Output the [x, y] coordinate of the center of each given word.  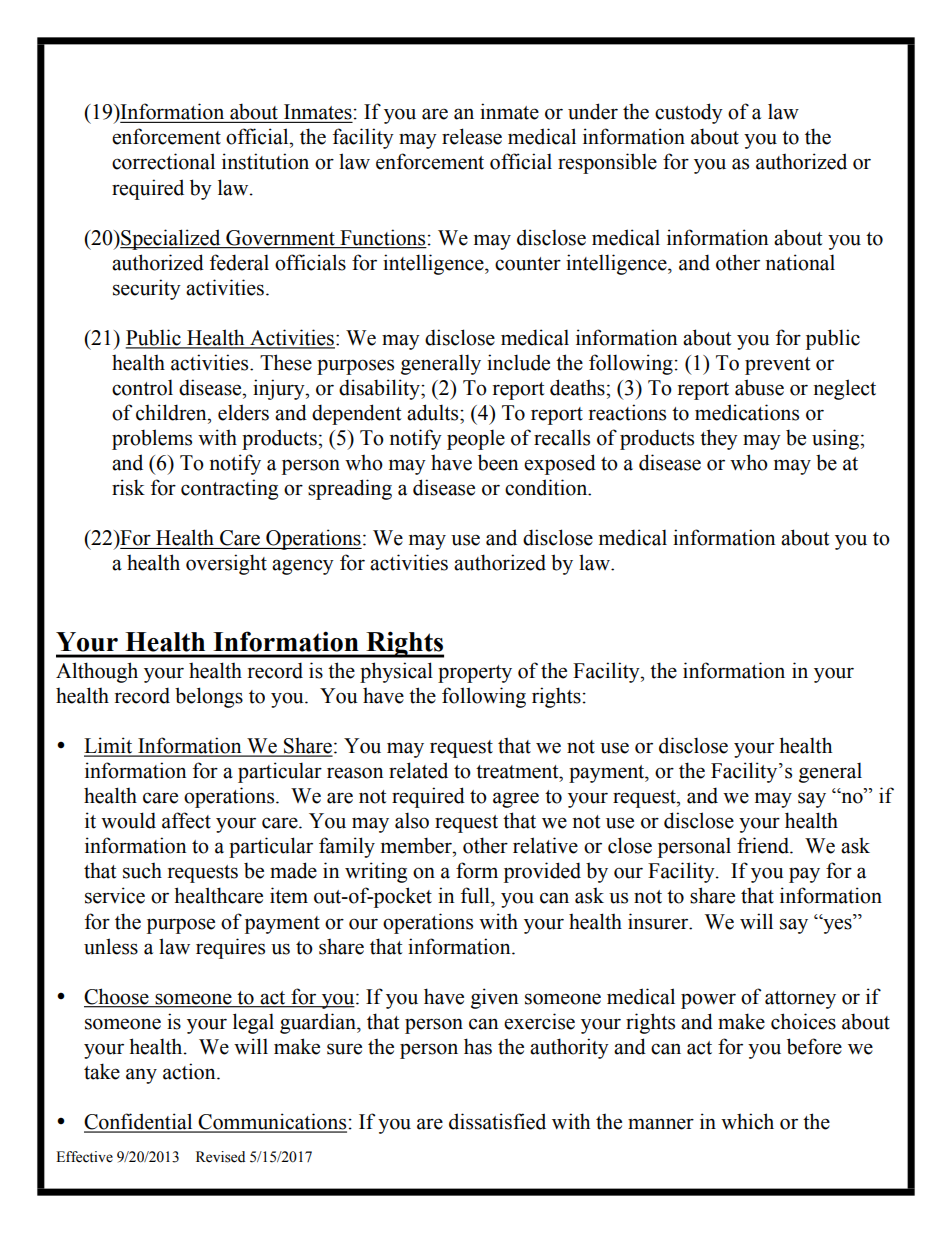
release [472, 136]
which [747, 1121]
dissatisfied [497, 1121]
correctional [163, 161]
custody [689, 113]
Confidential [139, 1122]
